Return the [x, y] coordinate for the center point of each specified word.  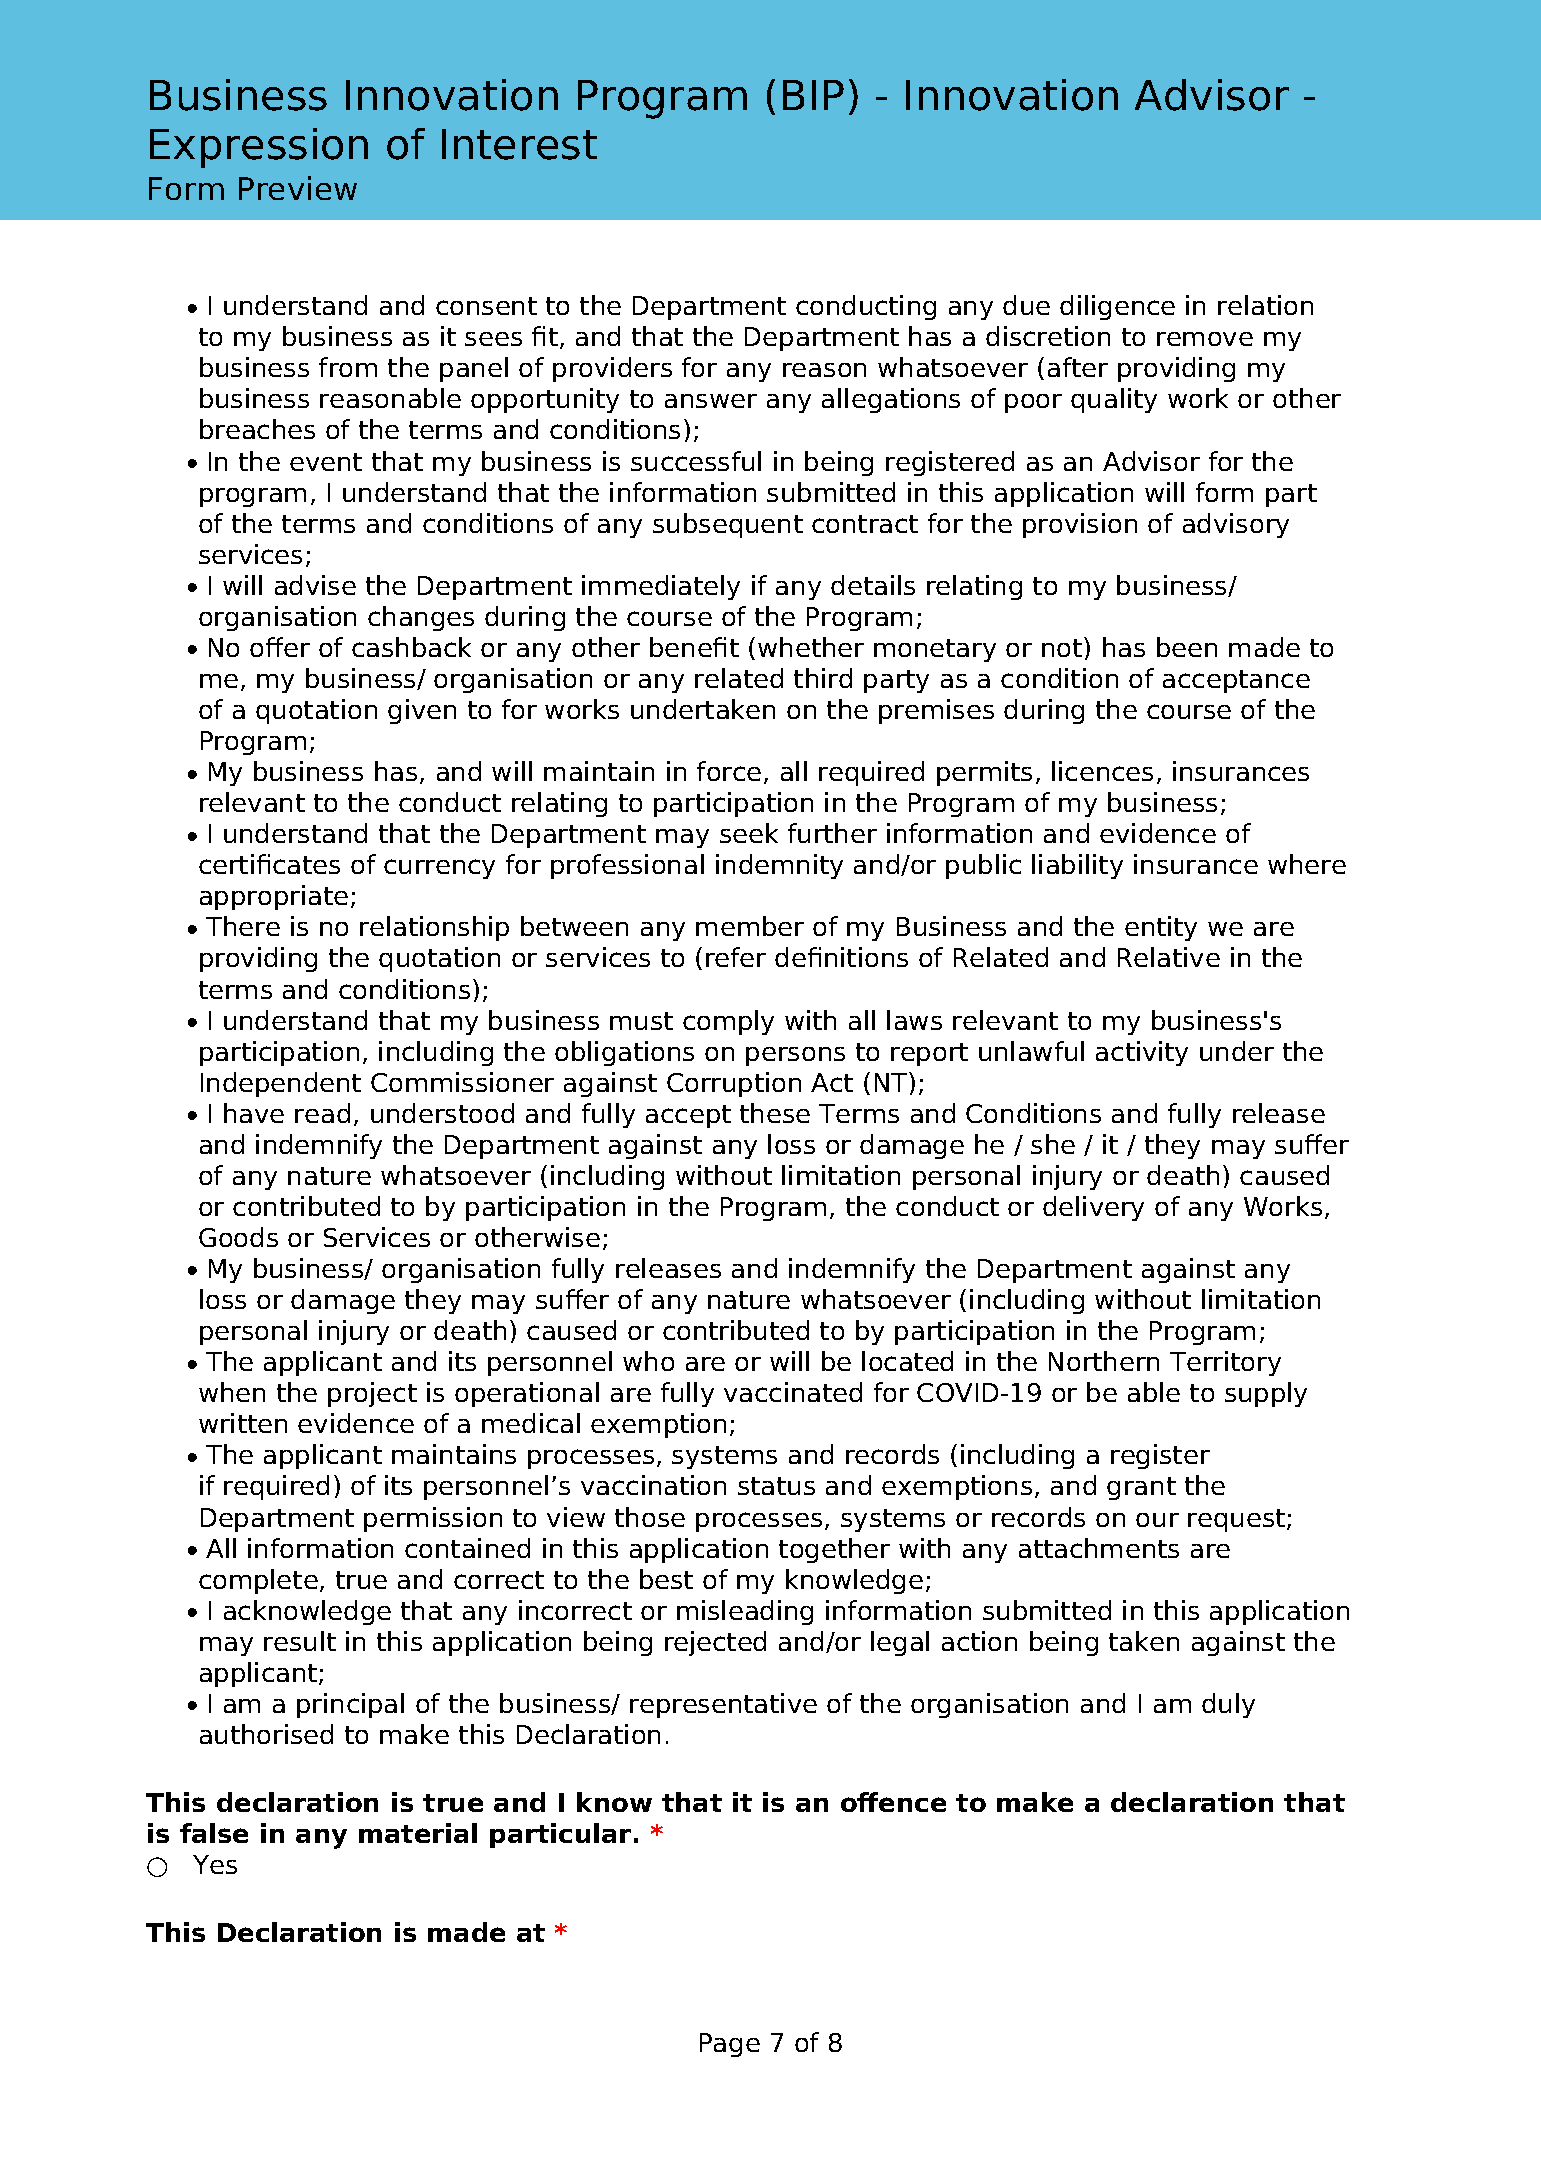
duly [1228, 1705]
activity [1142, 1053]
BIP [813, 95]
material [418, 1833]
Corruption [734, 1084]
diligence [1117, 307]
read [322, 1113]
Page [730, 2045]
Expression [259, 148]
